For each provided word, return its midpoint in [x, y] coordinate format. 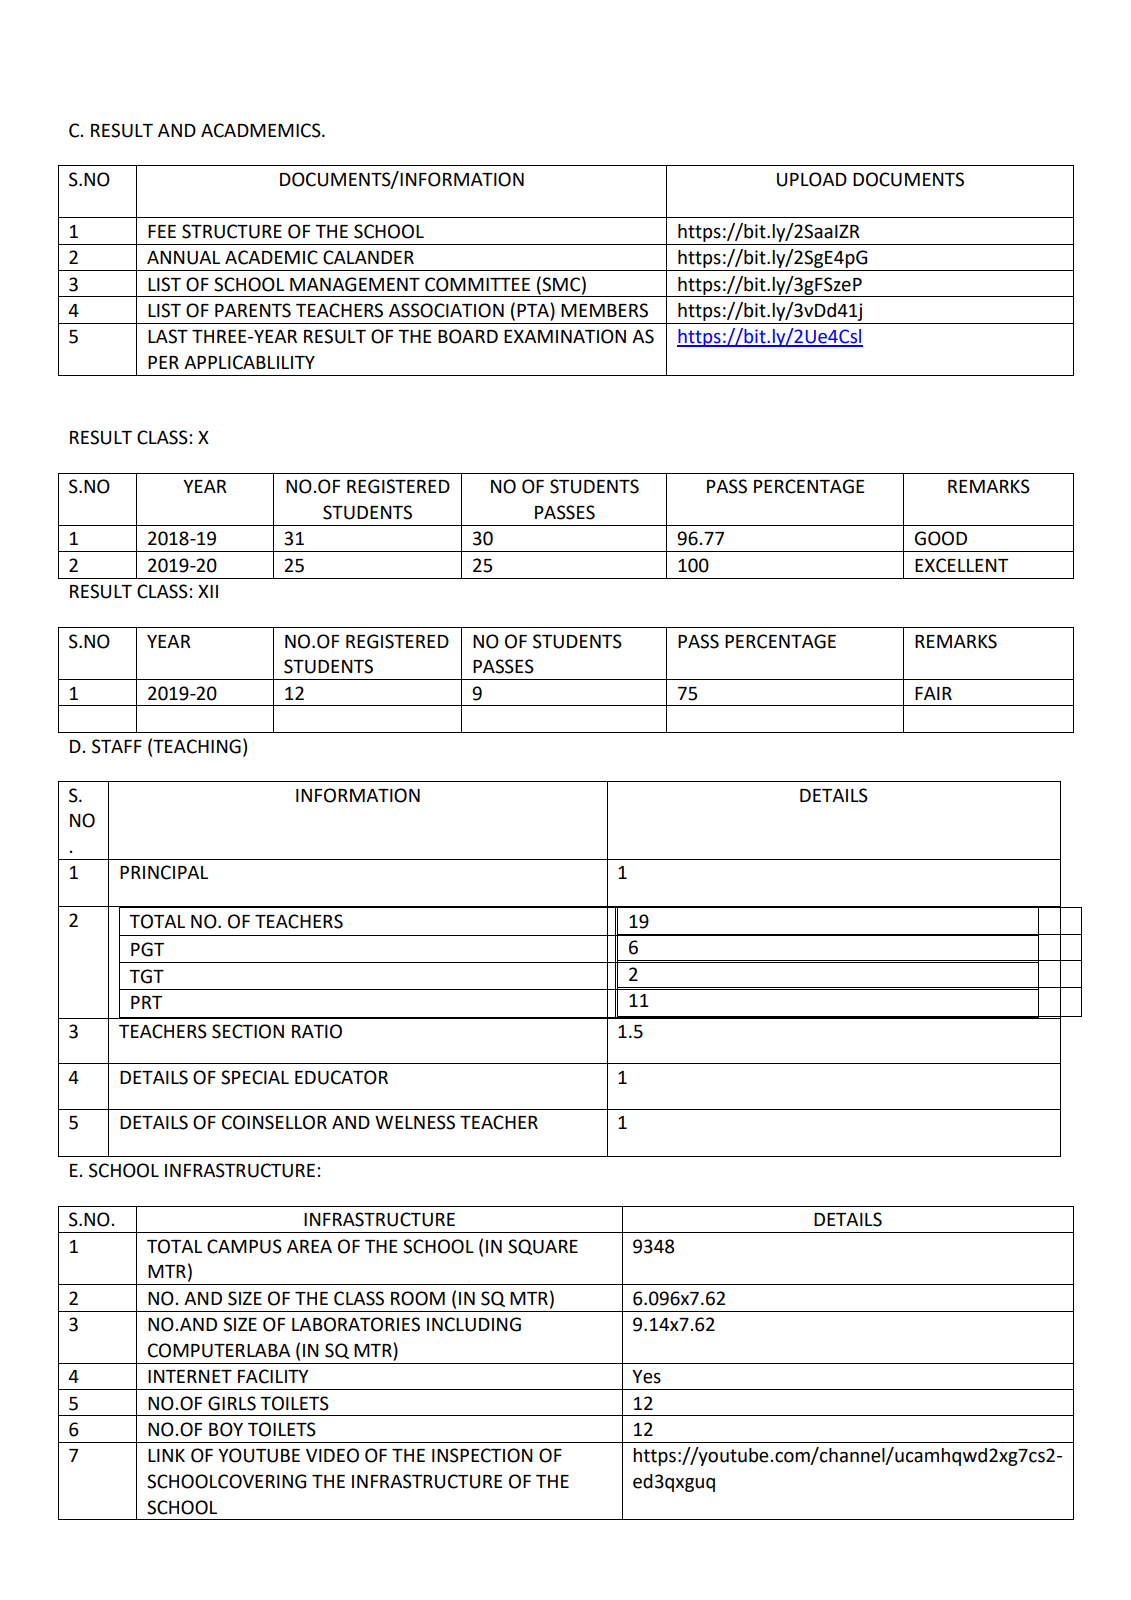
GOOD [941, 538]
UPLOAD [812, 179]
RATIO [317, 1031]
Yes [646, 1377]
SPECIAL [255, 1077]
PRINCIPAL [164, 872]
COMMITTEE [477, 284]
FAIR [933, 693]
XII [208, 591]
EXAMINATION [565, 336]
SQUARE [543, 1247]
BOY [226, 1429]
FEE [162, 231]
